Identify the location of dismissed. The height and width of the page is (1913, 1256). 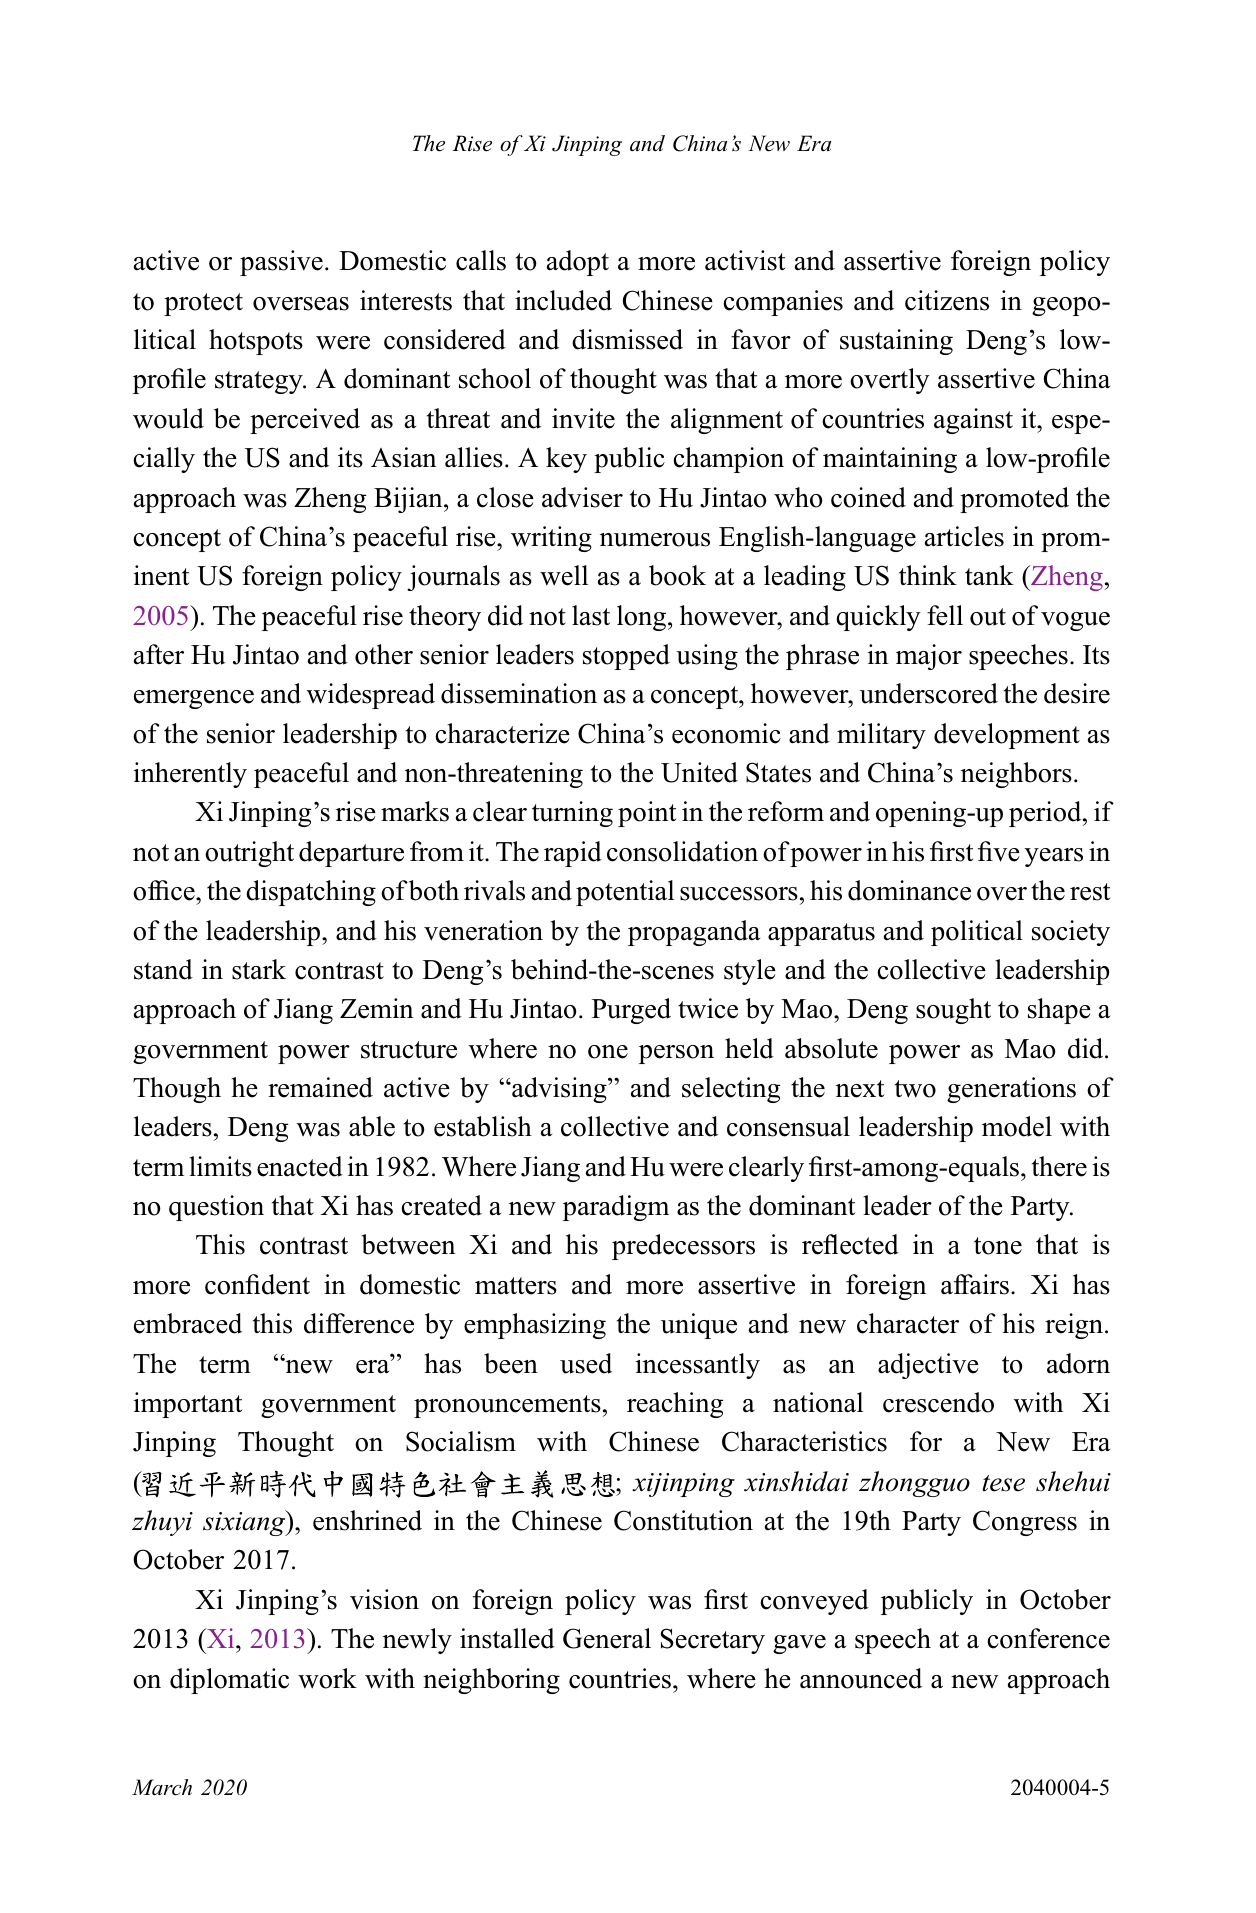
(627, 339).
